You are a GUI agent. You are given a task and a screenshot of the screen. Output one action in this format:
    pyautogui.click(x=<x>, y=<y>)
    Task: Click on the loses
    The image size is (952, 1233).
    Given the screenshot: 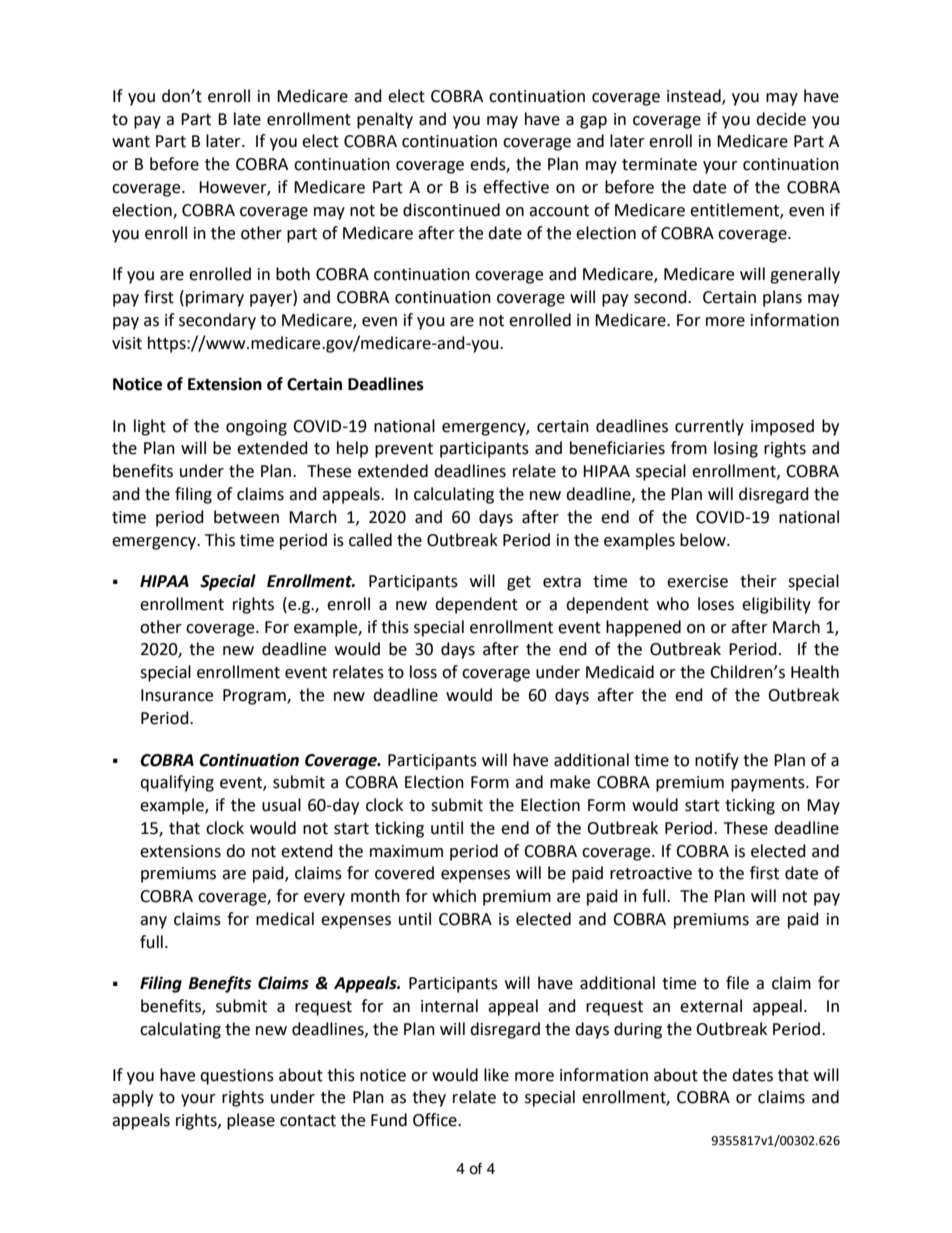 What is the action you would take?
    pyautogui.click(x=716, y=604)
